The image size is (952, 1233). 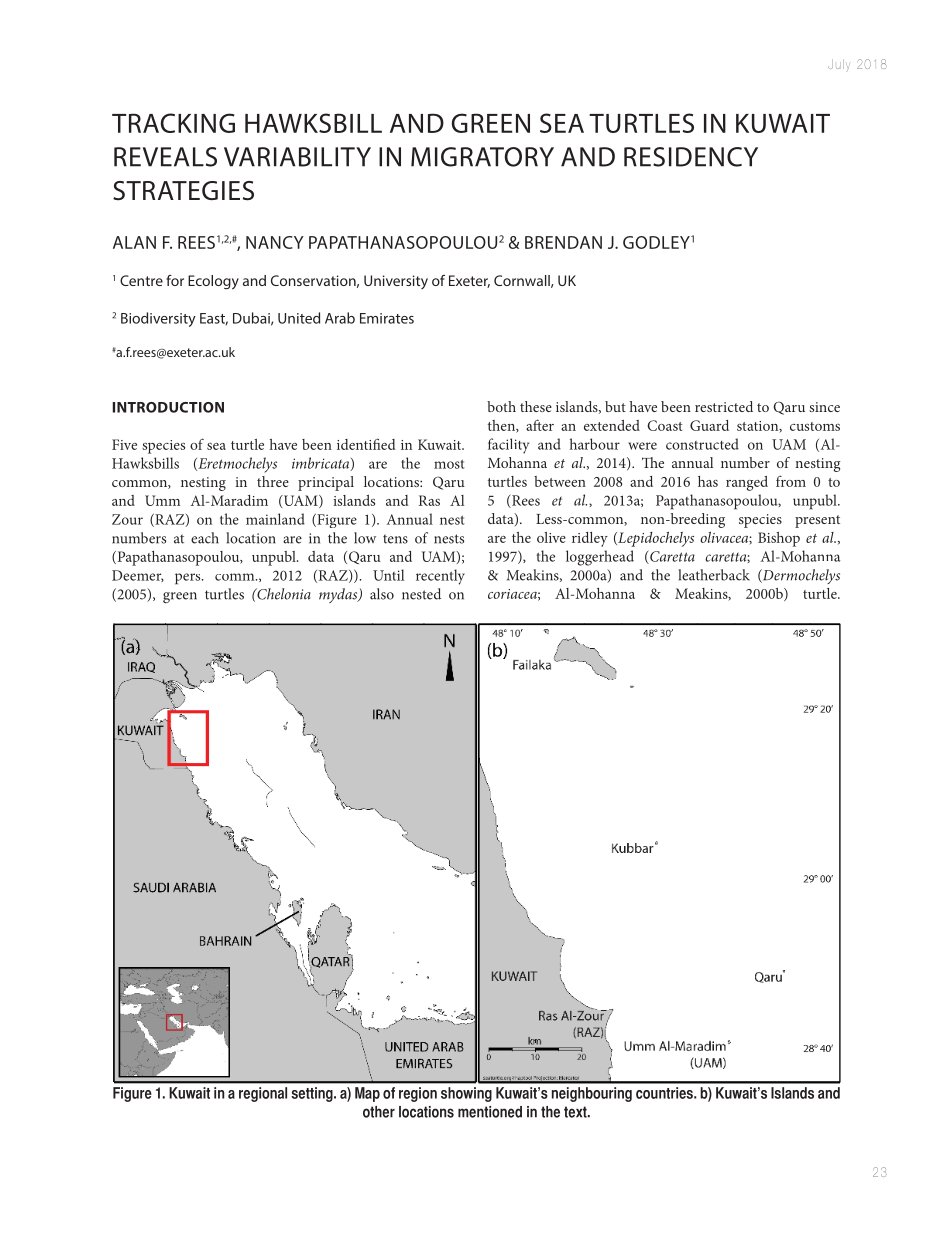 I want to click on INTRODUCTION, so click(x=168, y=407).
